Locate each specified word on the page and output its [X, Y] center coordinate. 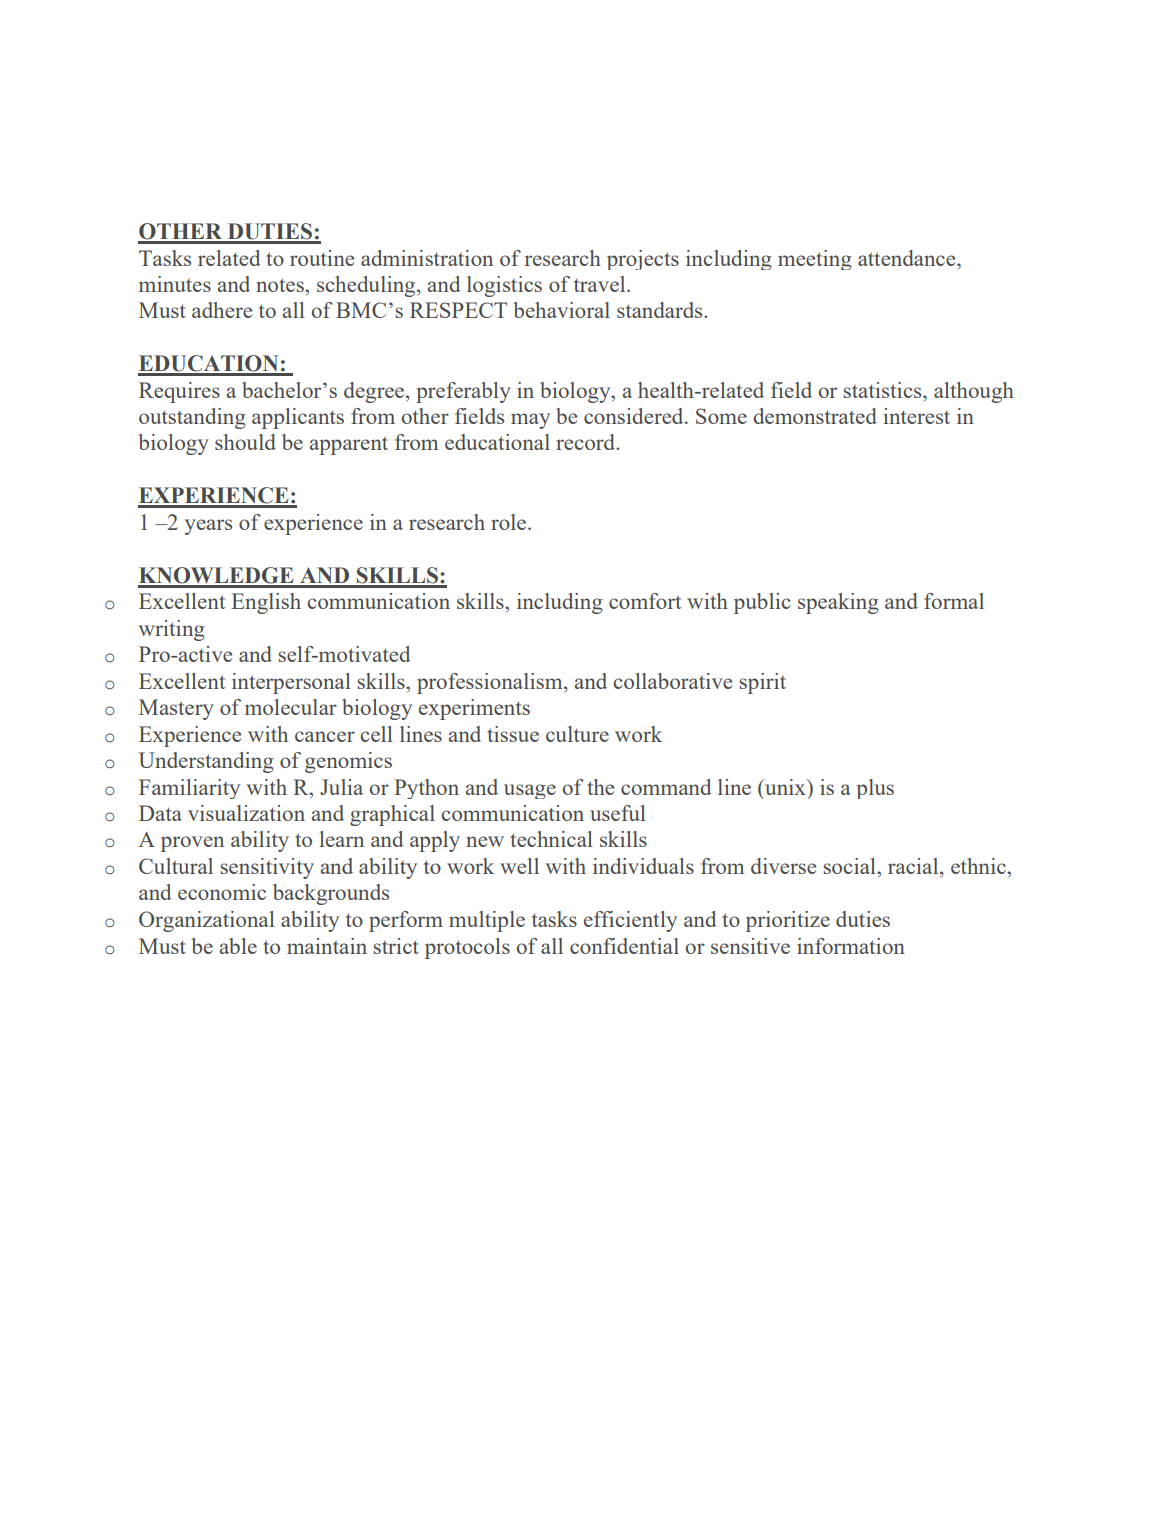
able [238, 946]
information [851, 946]
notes [281, 285]
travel [601, 284]
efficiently [630, 921]
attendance [908, 258]
